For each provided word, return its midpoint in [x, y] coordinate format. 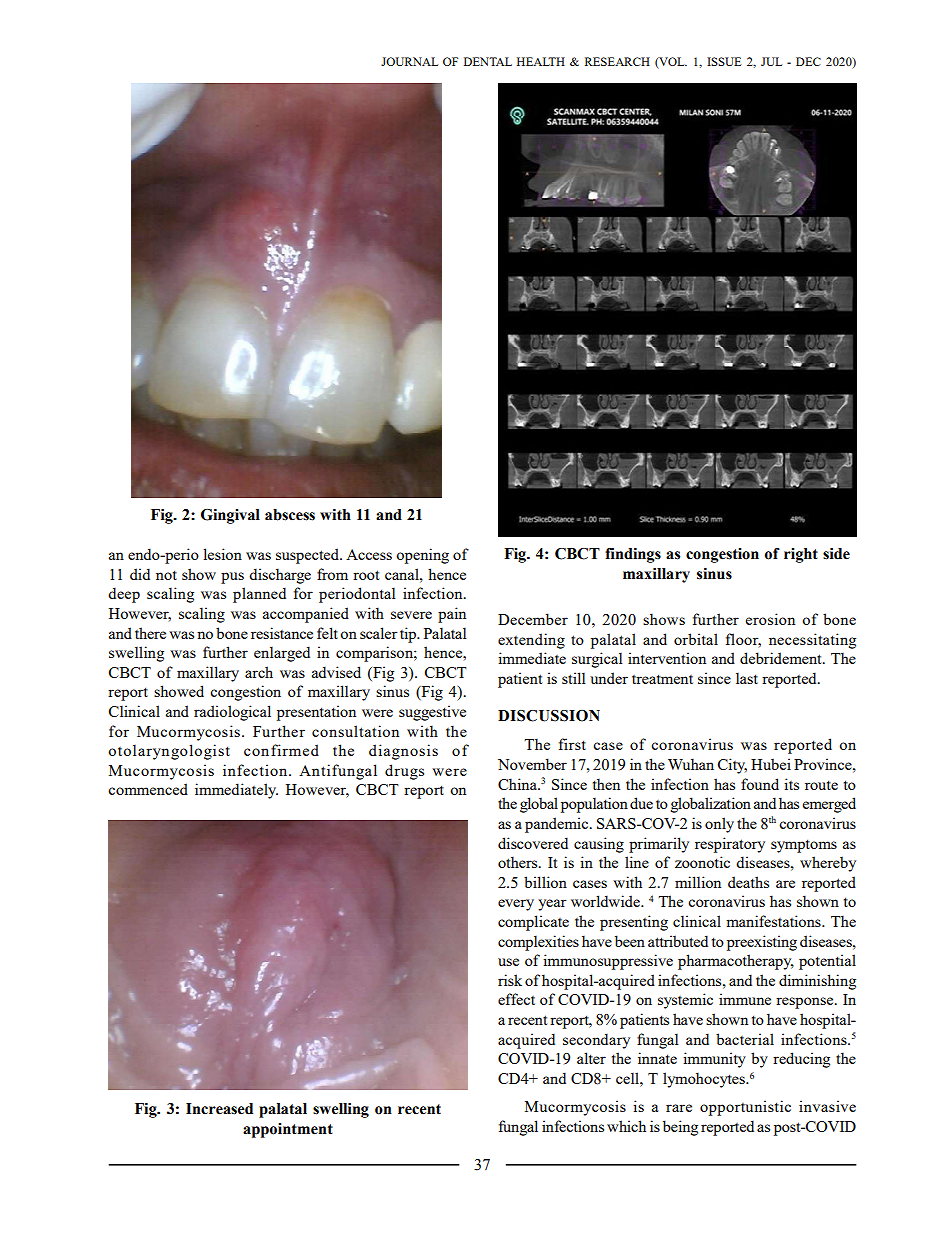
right [801, 555]
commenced [148, 789]
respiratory [730, 845]
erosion [770, 619]
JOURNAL [409, 61]
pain [452, 615]
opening [422, 556]
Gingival [230, 516]
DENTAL [488, 61]
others [519, 862]
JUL [771, 61]
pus [232, 578]
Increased [219, 1109]
